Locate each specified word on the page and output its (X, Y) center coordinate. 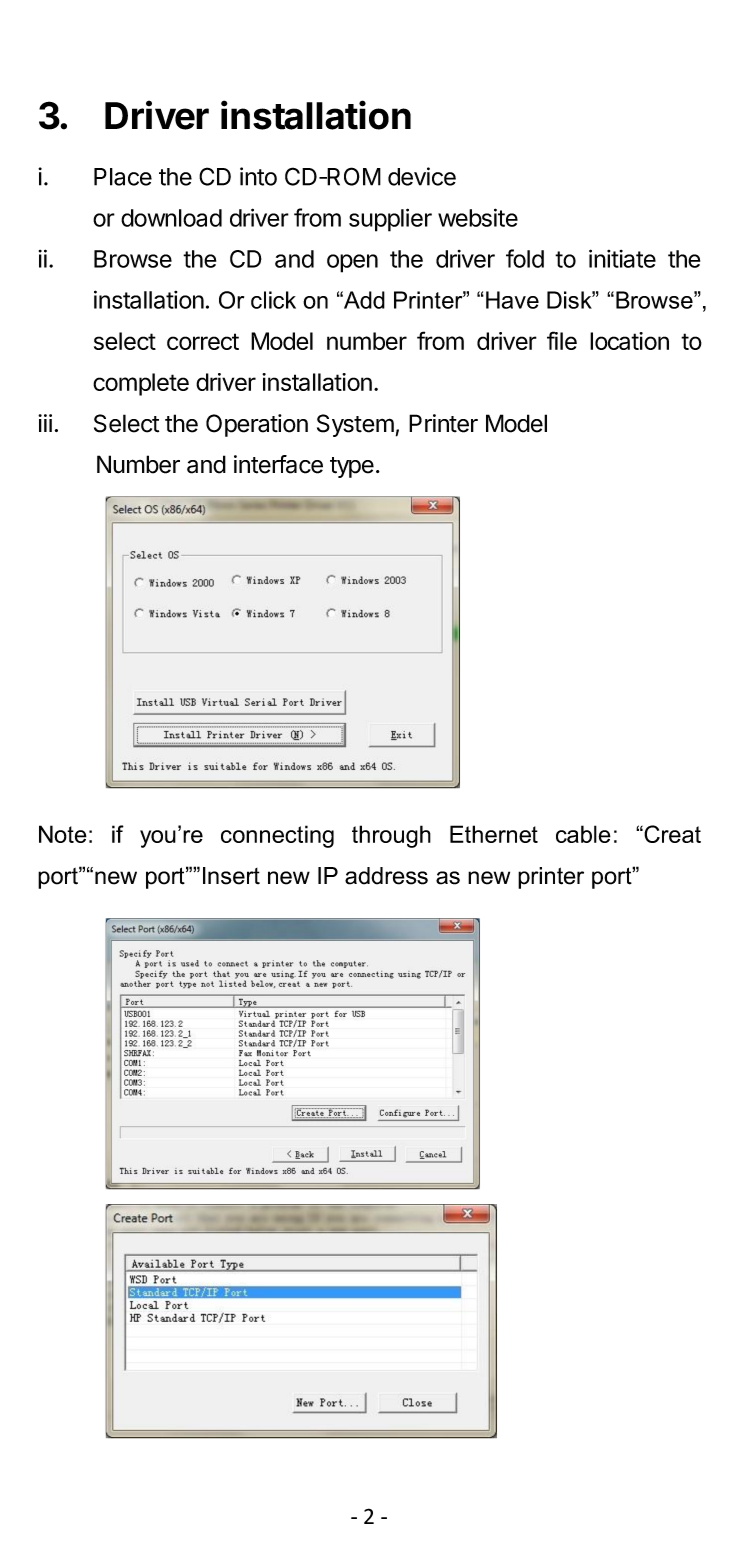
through (391, 836)
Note (63, 834)
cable (583, 834)
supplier (390, 220)
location (629, 341)
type (352, 467)
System (355, 425)
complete (141, 384)
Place (123, 177)
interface (278, 464)
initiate (622, 258)
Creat (671, 834)
